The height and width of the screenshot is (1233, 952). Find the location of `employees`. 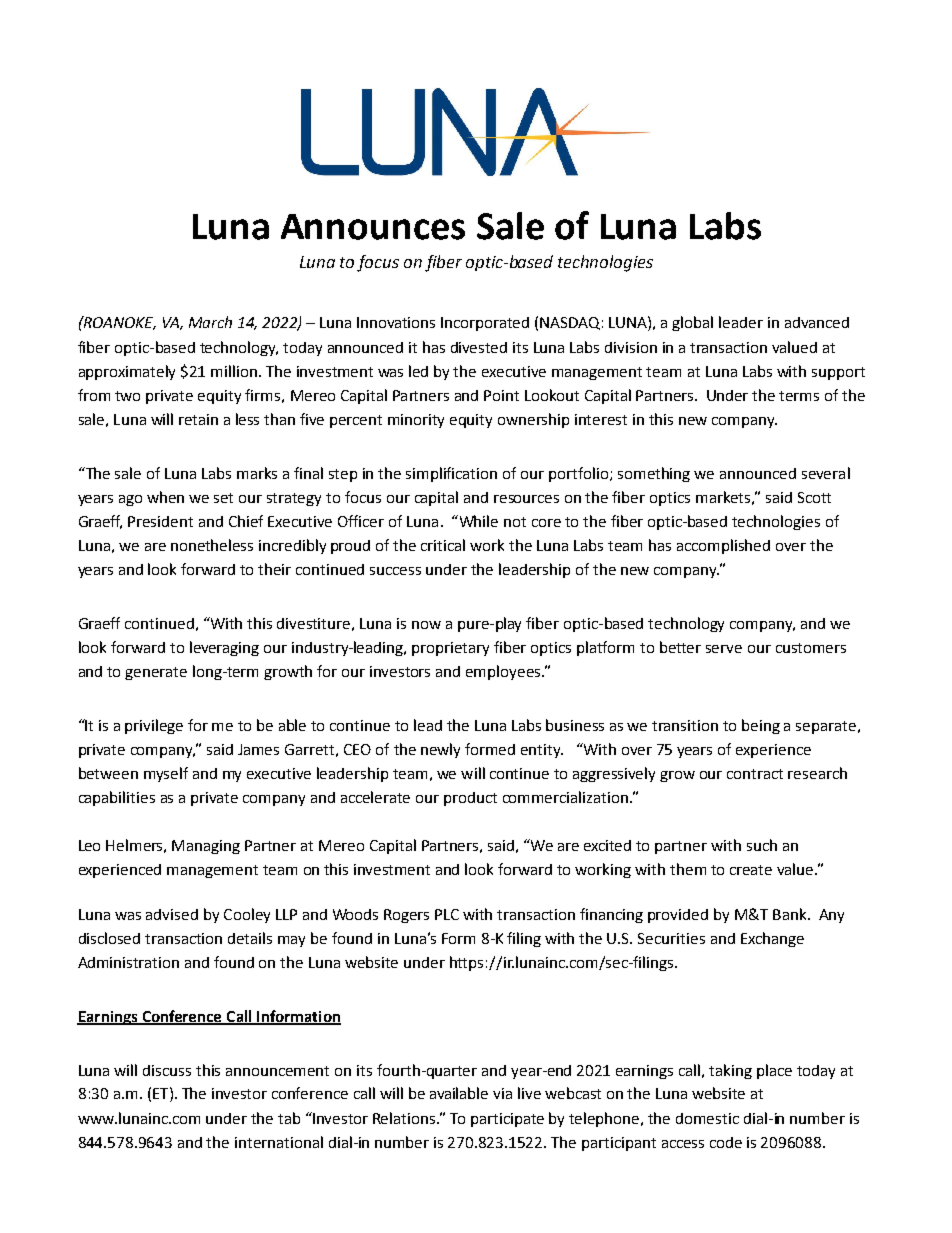

employees is located at coordinates (504, 672).
